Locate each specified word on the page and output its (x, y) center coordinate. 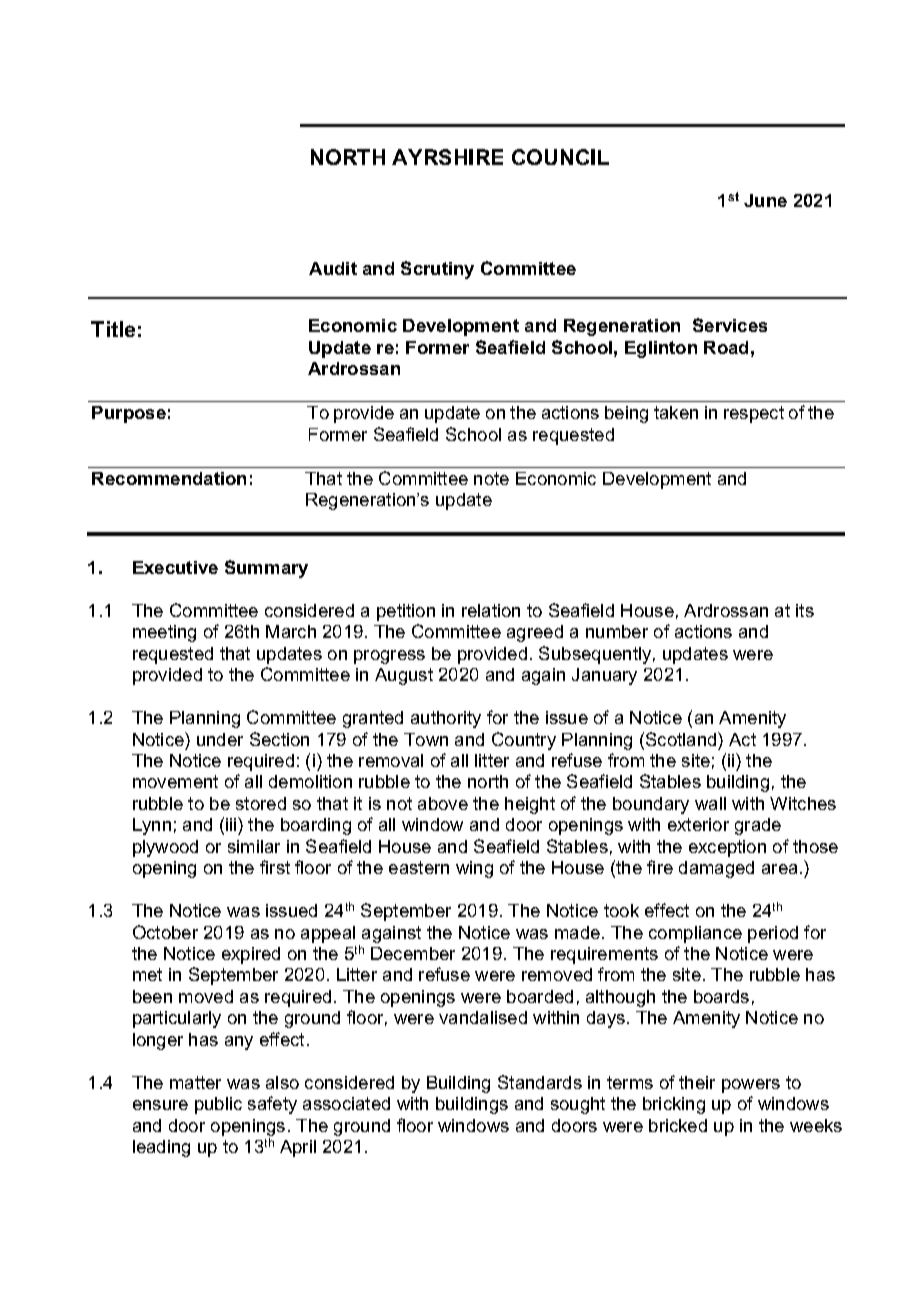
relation (491, 610)
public (218, 1105)
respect (754, 414)
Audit (333, 268)
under (220, 739)
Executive (175, 567)
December (413, 953)
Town (426, 739)
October (165, 932)
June (765, 200)
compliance (695, 934)
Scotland (682, 739)
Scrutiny (437, 270)
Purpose (129, 414)
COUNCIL (560, 157)
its (805, 610)
